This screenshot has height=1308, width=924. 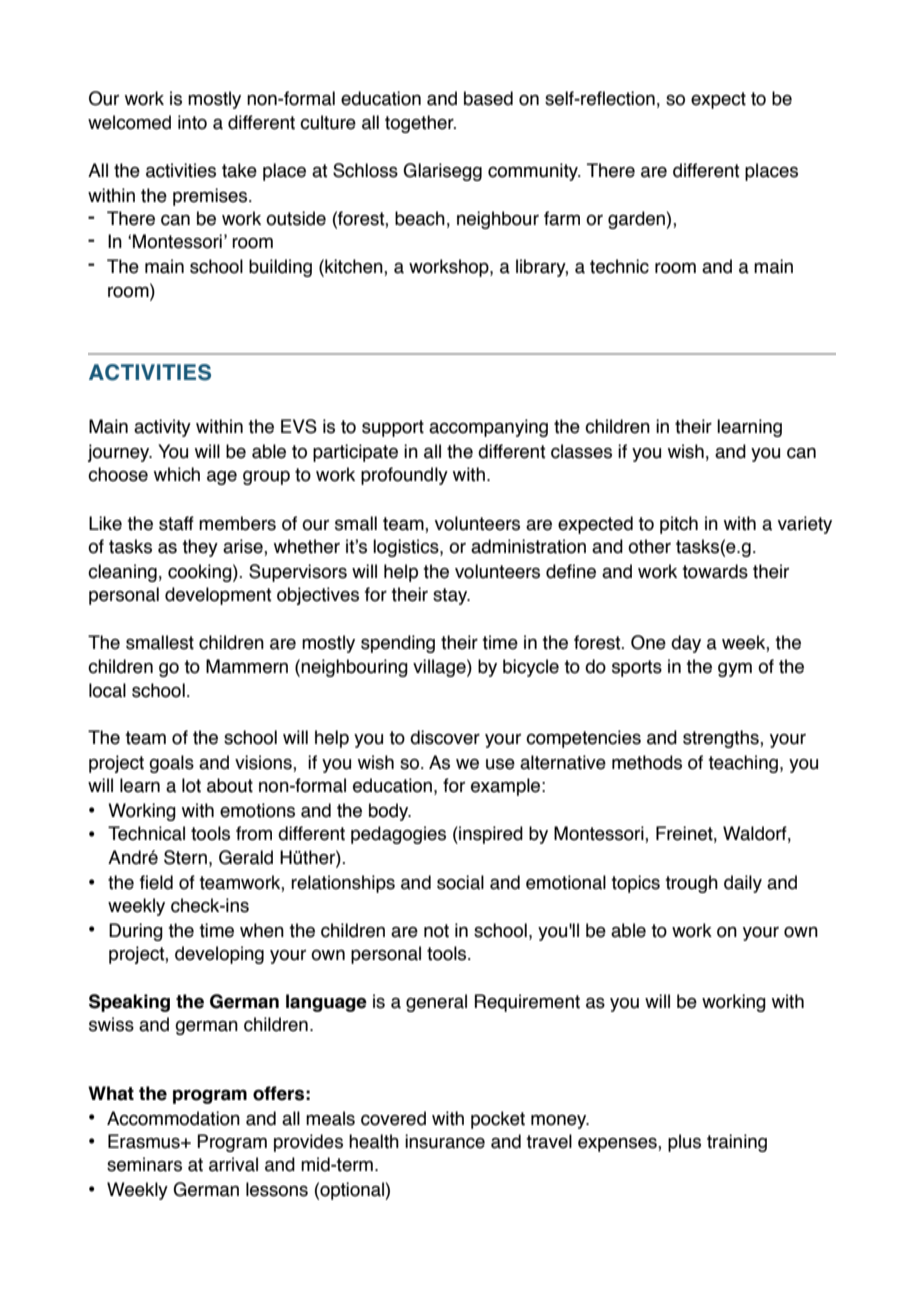 What do you see at coordinates (218, 596) in the screenshot?
I see `development` at bounding box center [218, 596].
